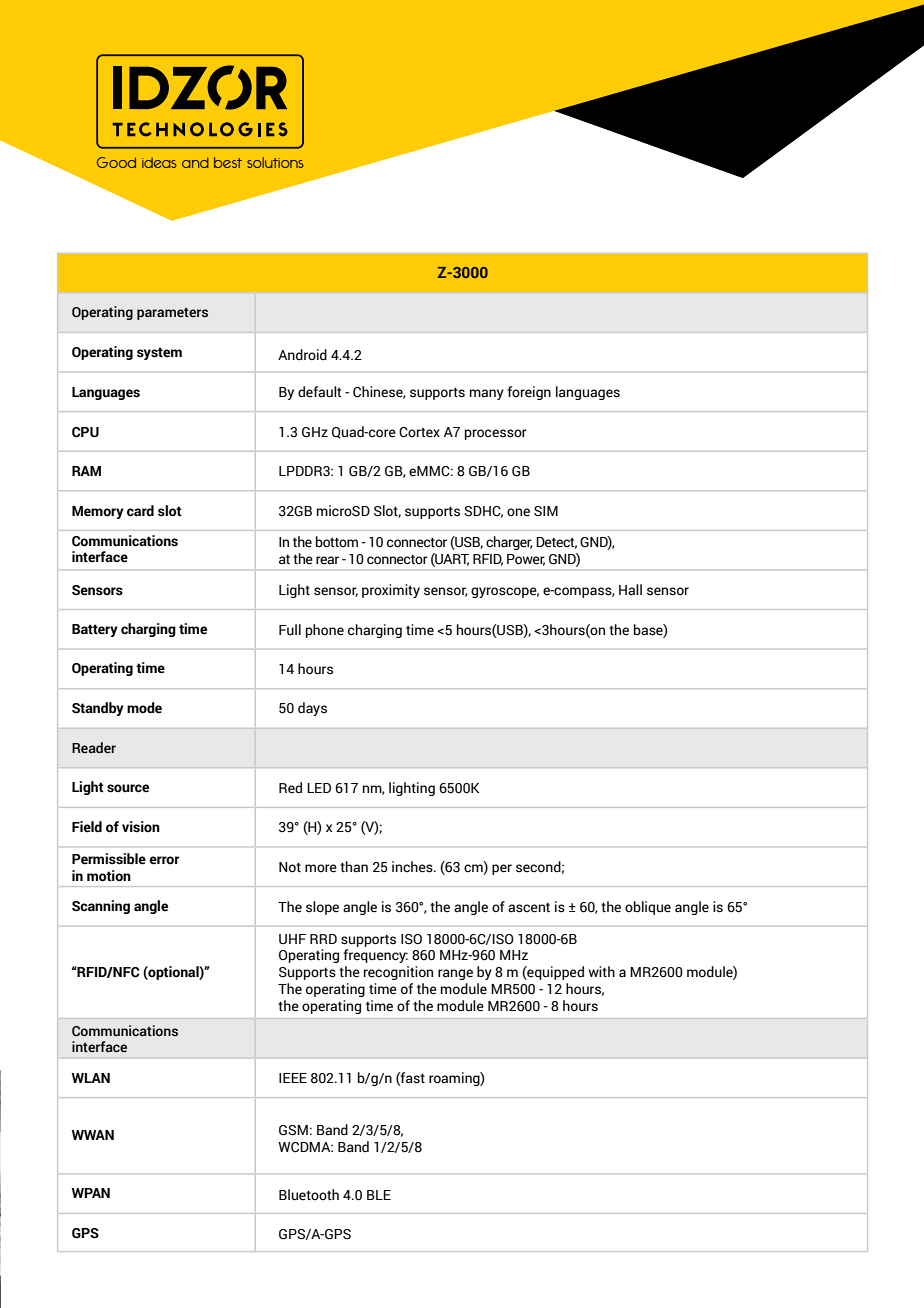 The height and width of the page is (1308, 924). I want to click on SIM, so click(546, 511).
